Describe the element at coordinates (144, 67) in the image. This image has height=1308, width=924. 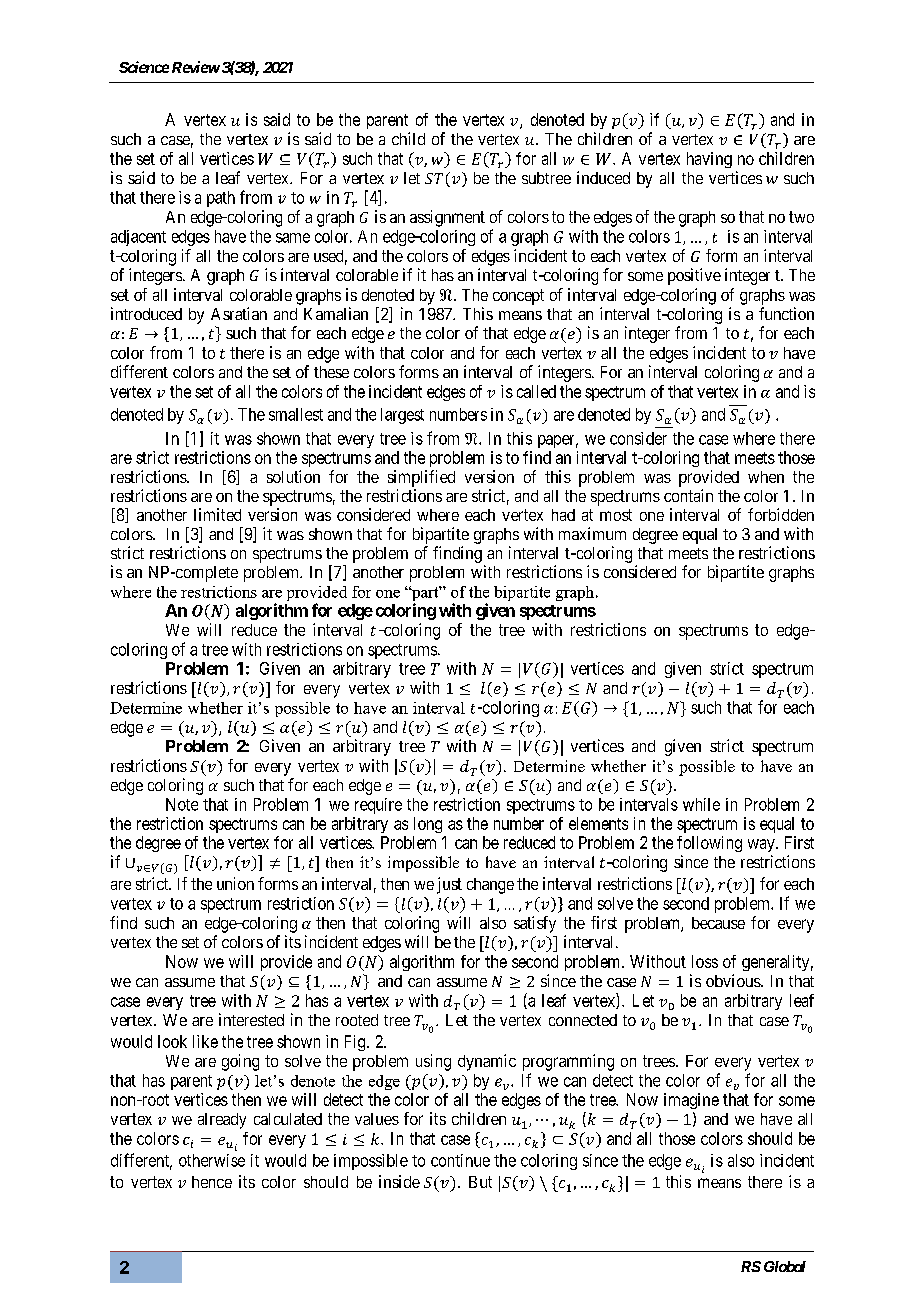
I see `Science` at that location.
